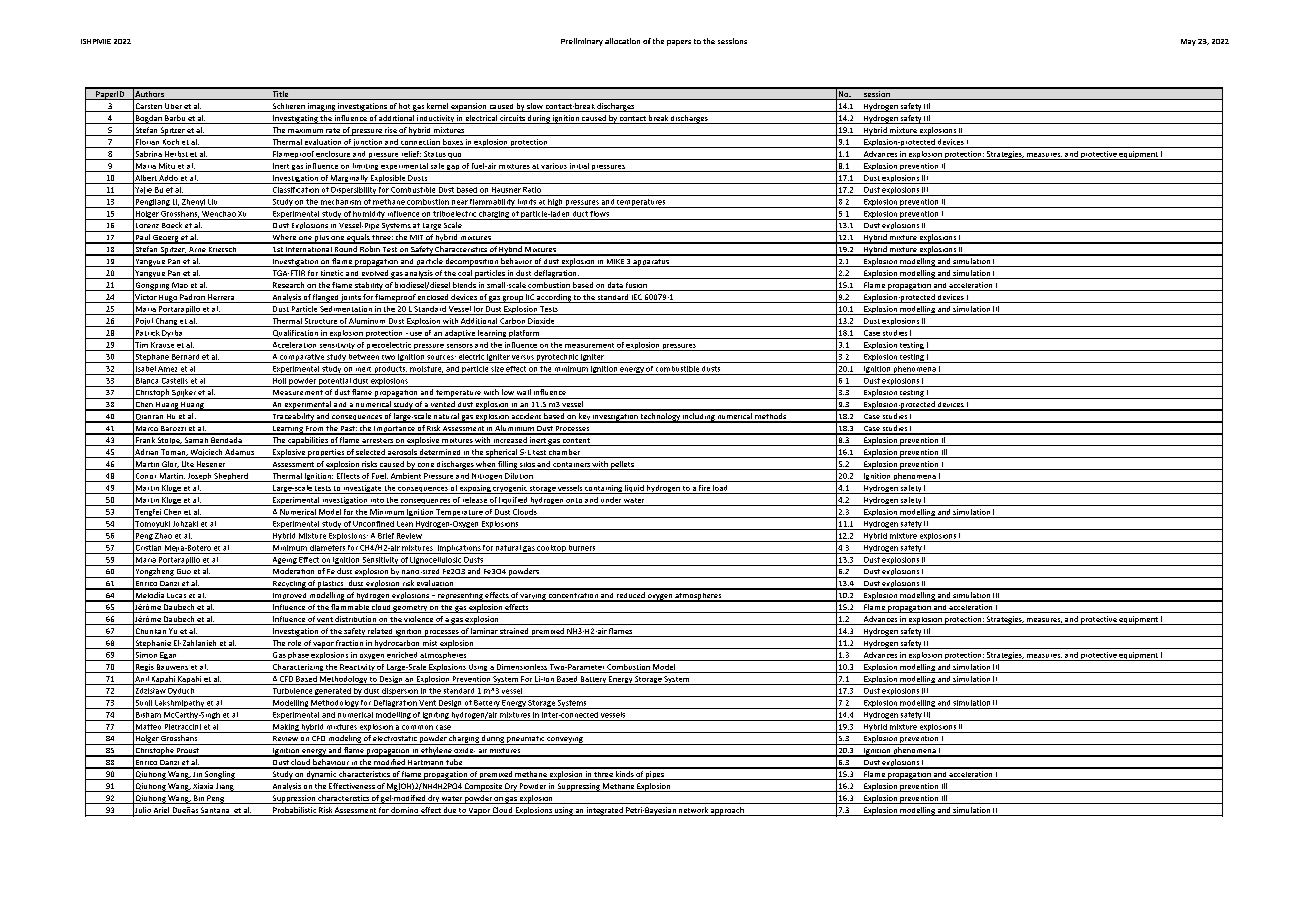 The width and height of the image is (1309, 924). What do you see at coordinates (293, 799) in the image?
I see `Suppression` at bounding box center [293, 799].
